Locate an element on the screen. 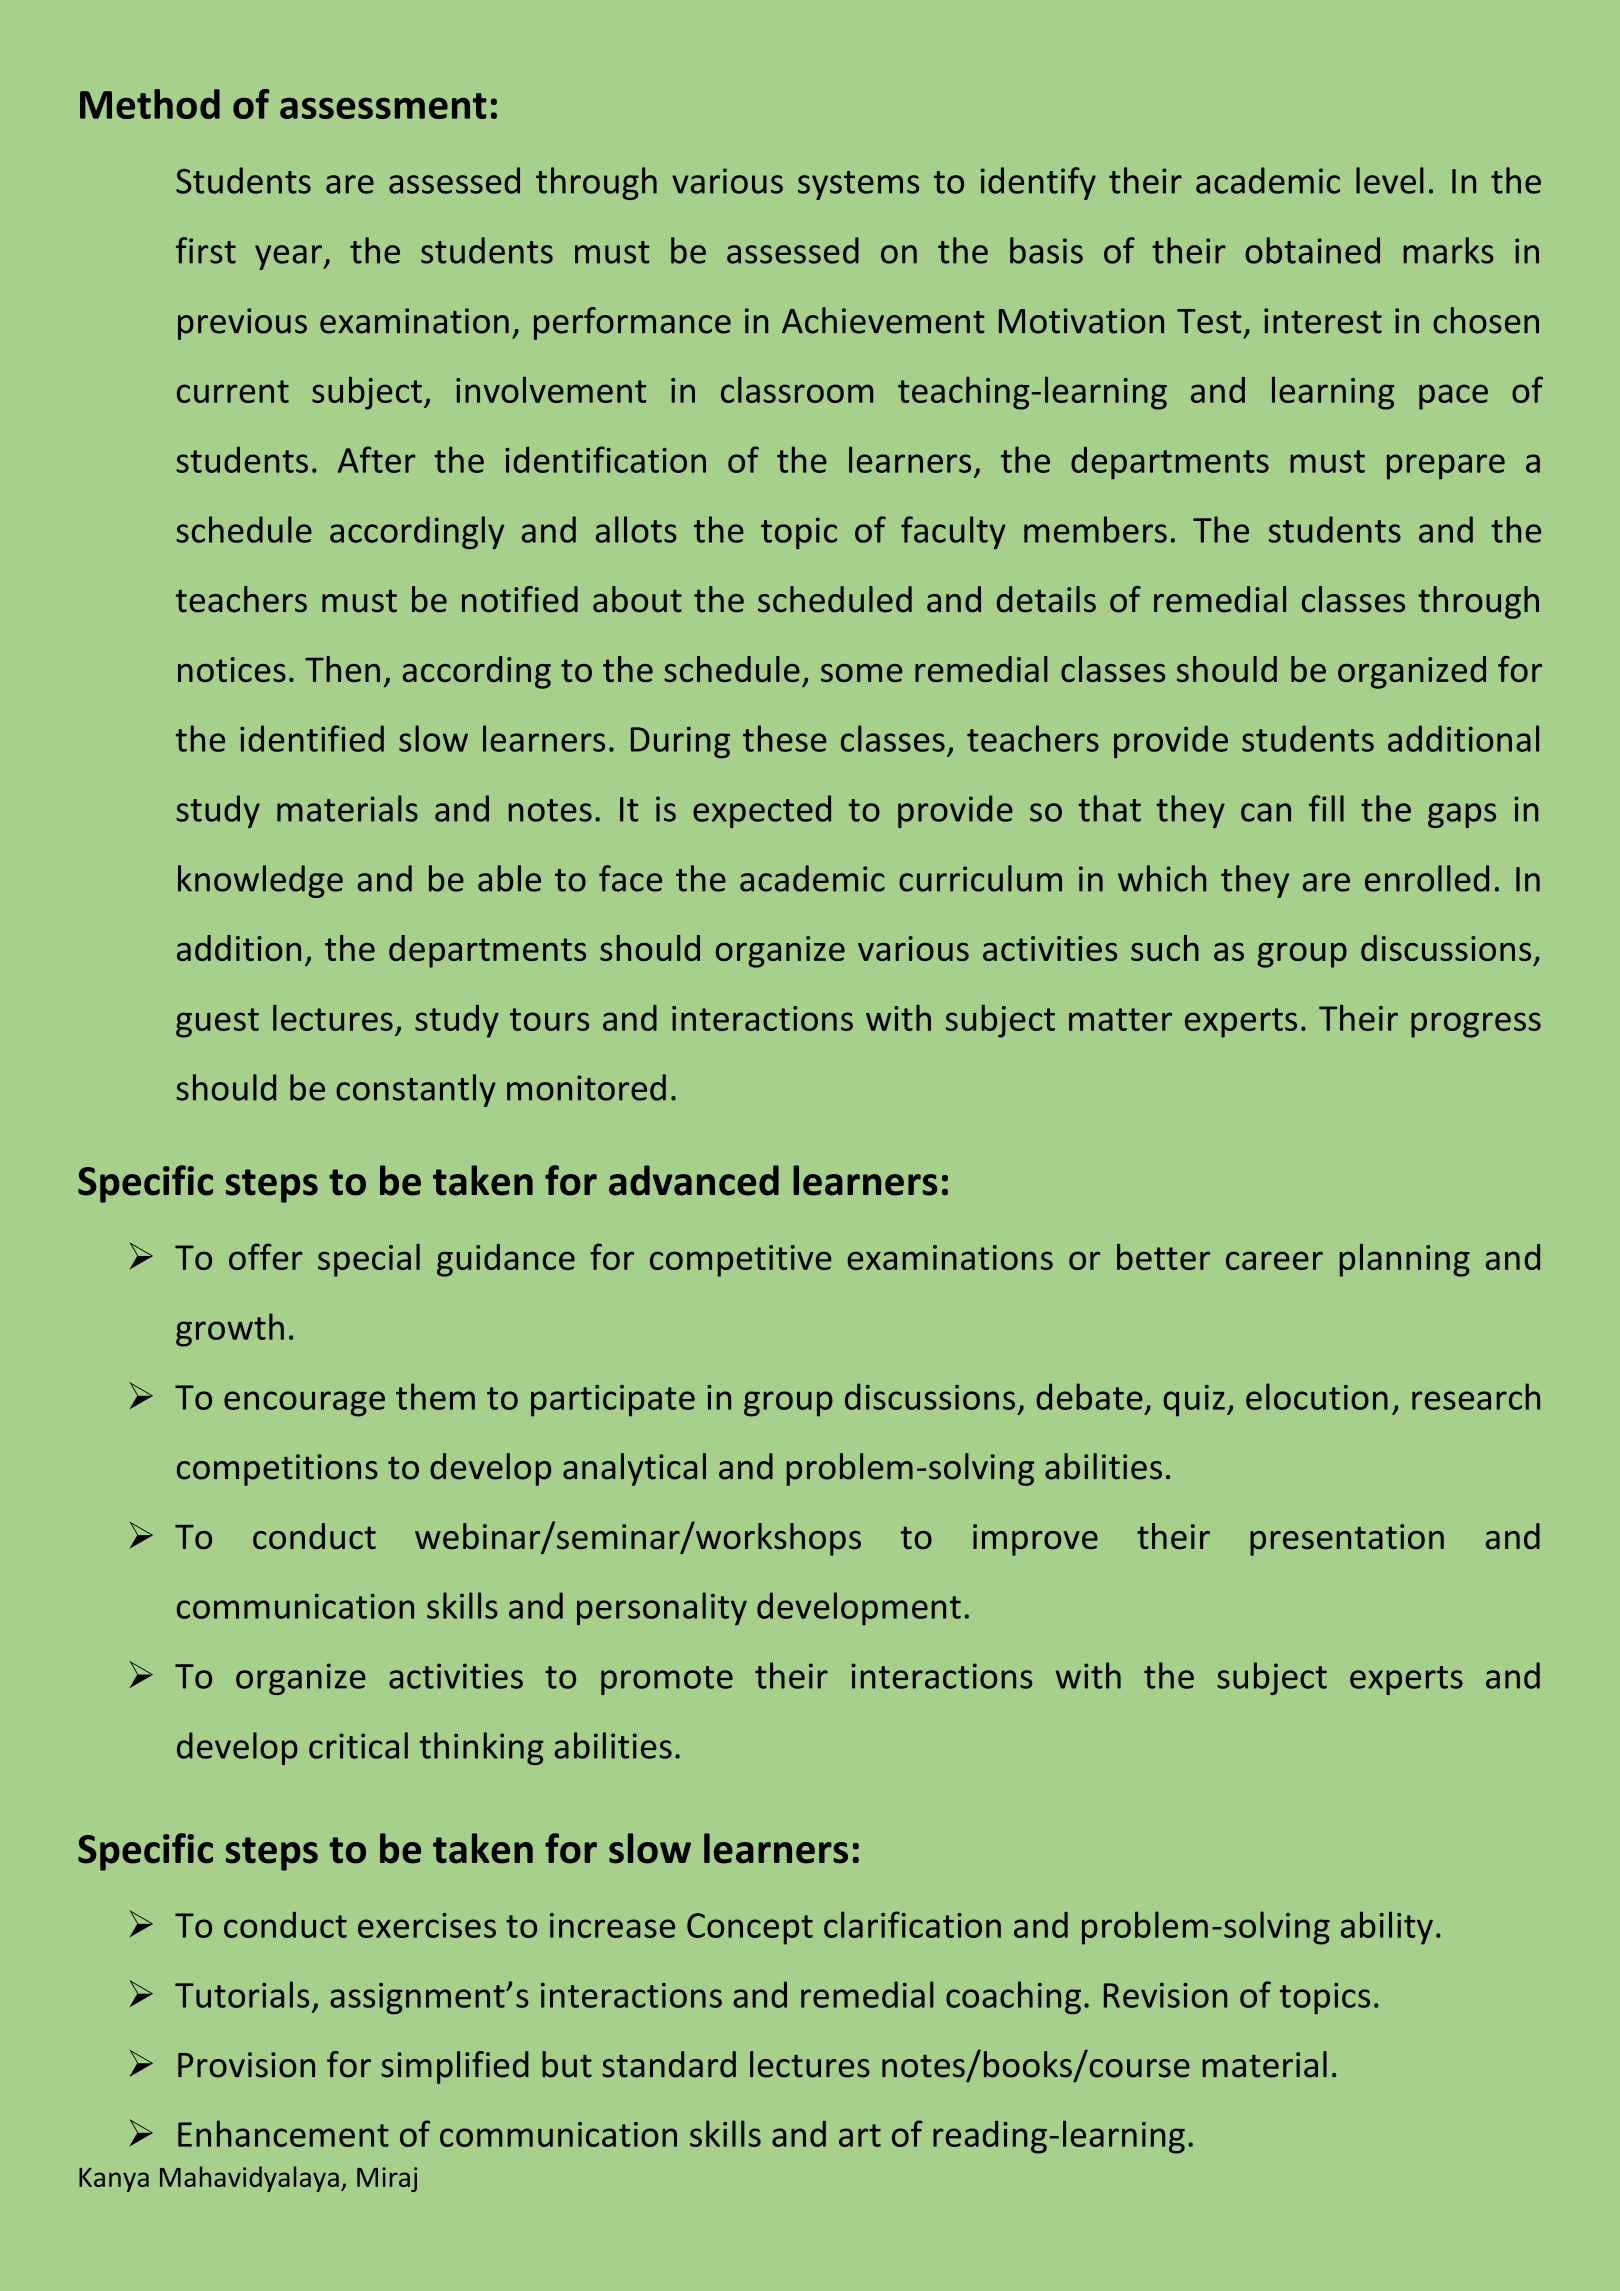 This screenshot has height=2291, width=1620. fill is located at coordinates (1326, 808).
